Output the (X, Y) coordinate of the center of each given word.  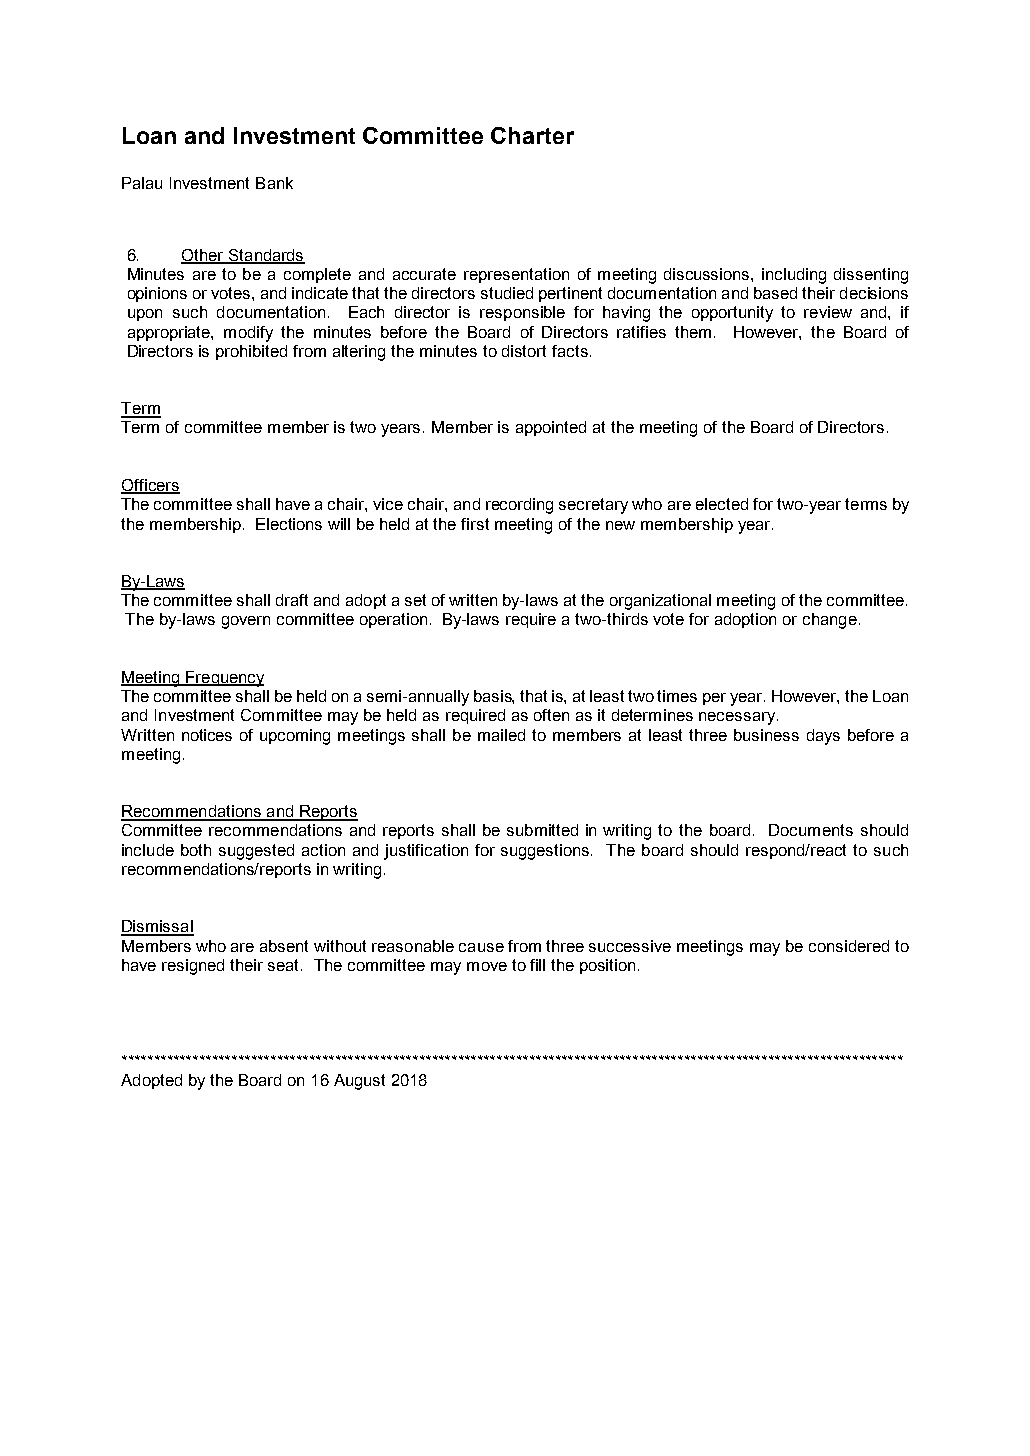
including (794, 276)
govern (246, 622)
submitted (542, 830)
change (830, 621)
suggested (256, 852)
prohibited (251, 352)
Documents (811, 830)
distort (524, 351)
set (415, 600)
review (828, 312)
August (359, 1082)
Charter (532, 135)
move (487, 966)
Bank (274, 183)
